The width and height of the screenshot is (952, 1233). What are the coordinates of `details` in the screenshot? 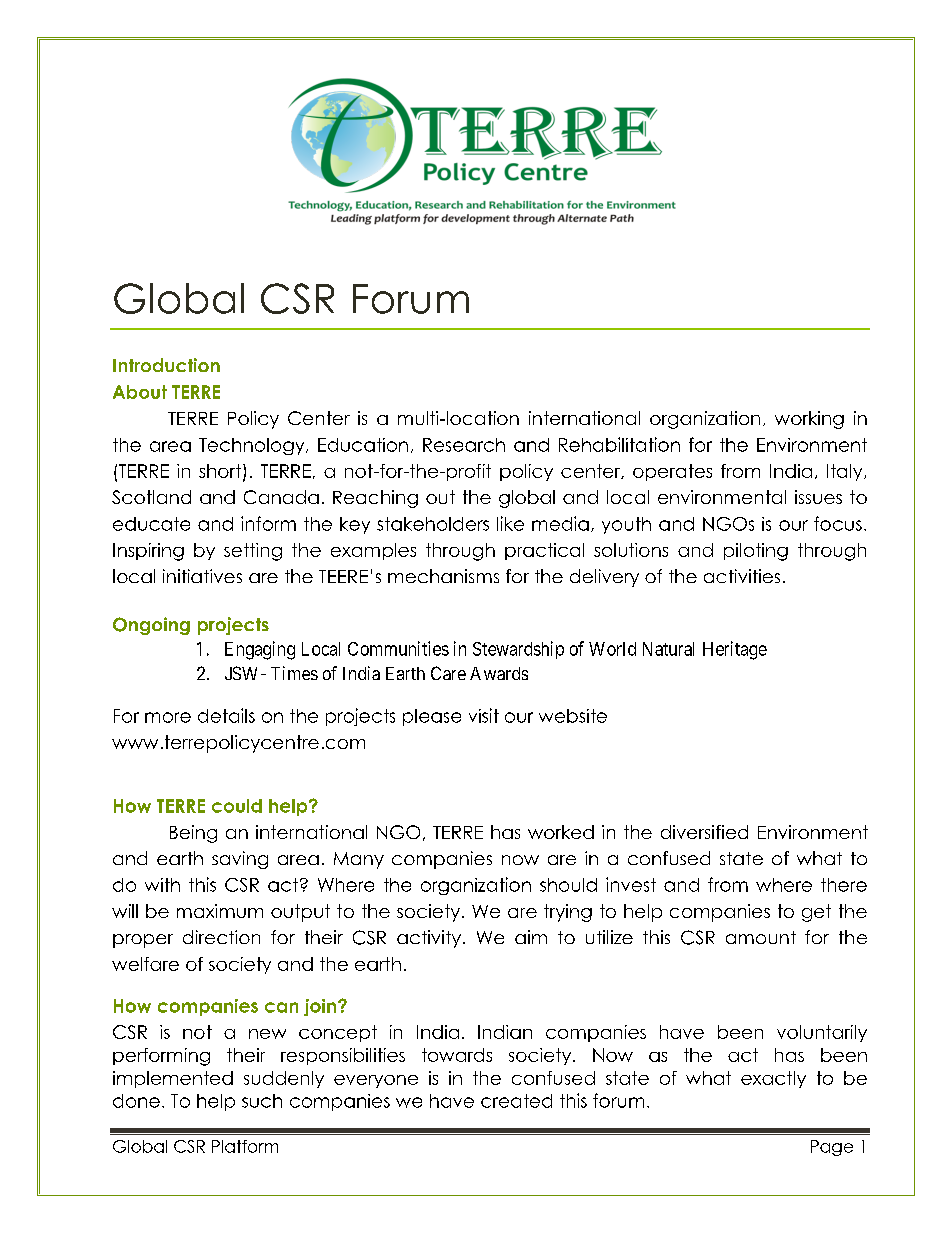 It's located at (226, 715).
